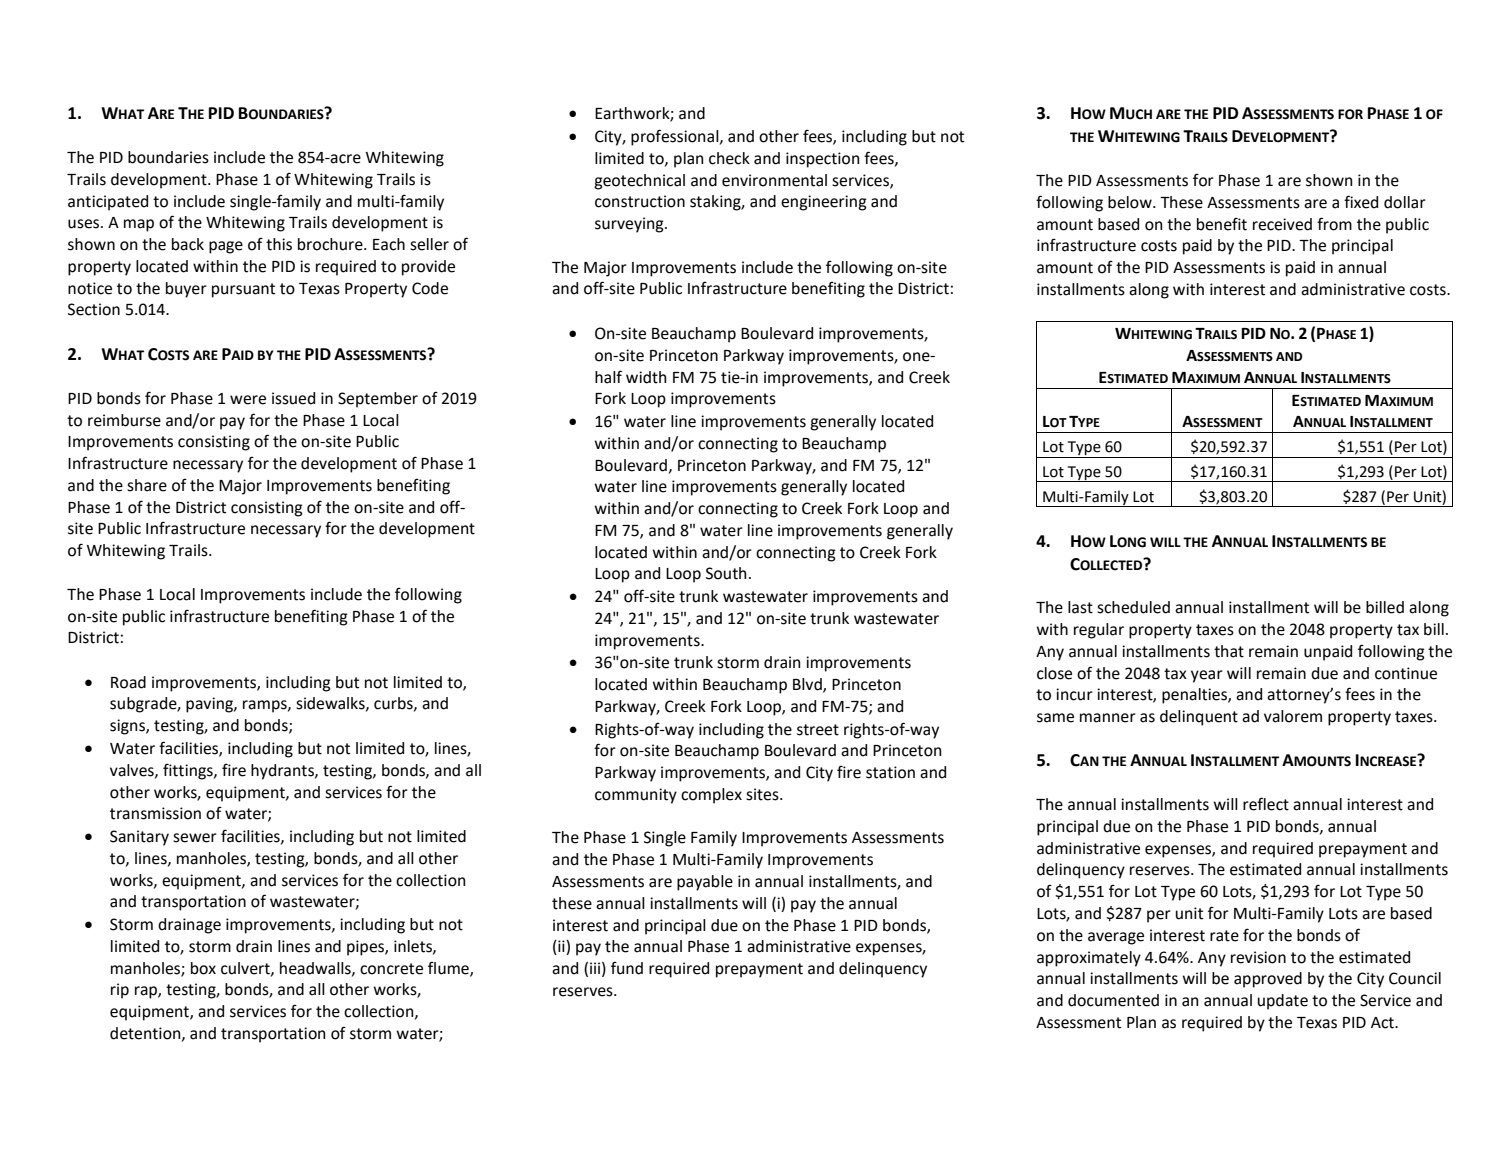 This screenshot has width=1487, height=1149. I want to click on South, so click(726, 573).
